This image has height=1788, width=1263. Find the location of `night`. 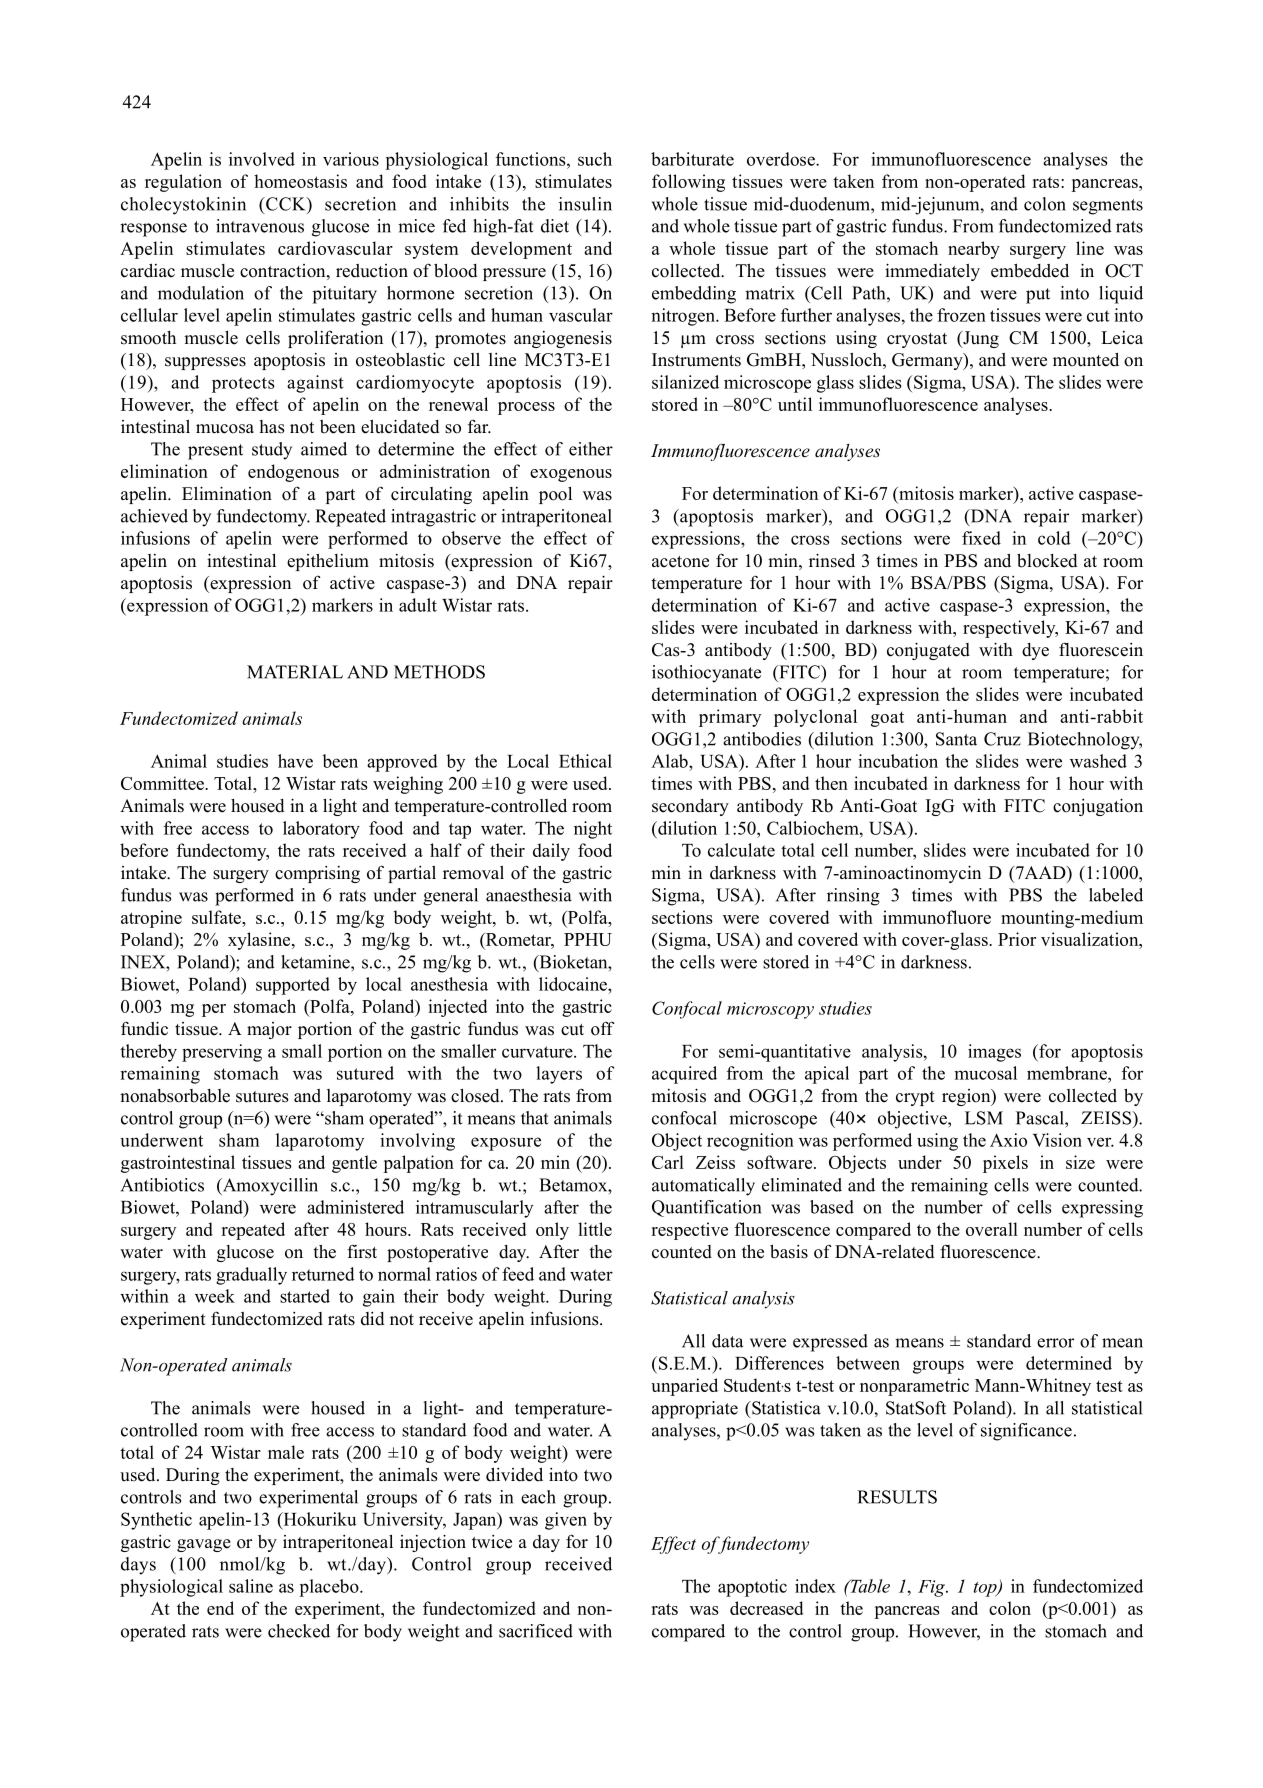

night is located at coordinates (593, 830).
